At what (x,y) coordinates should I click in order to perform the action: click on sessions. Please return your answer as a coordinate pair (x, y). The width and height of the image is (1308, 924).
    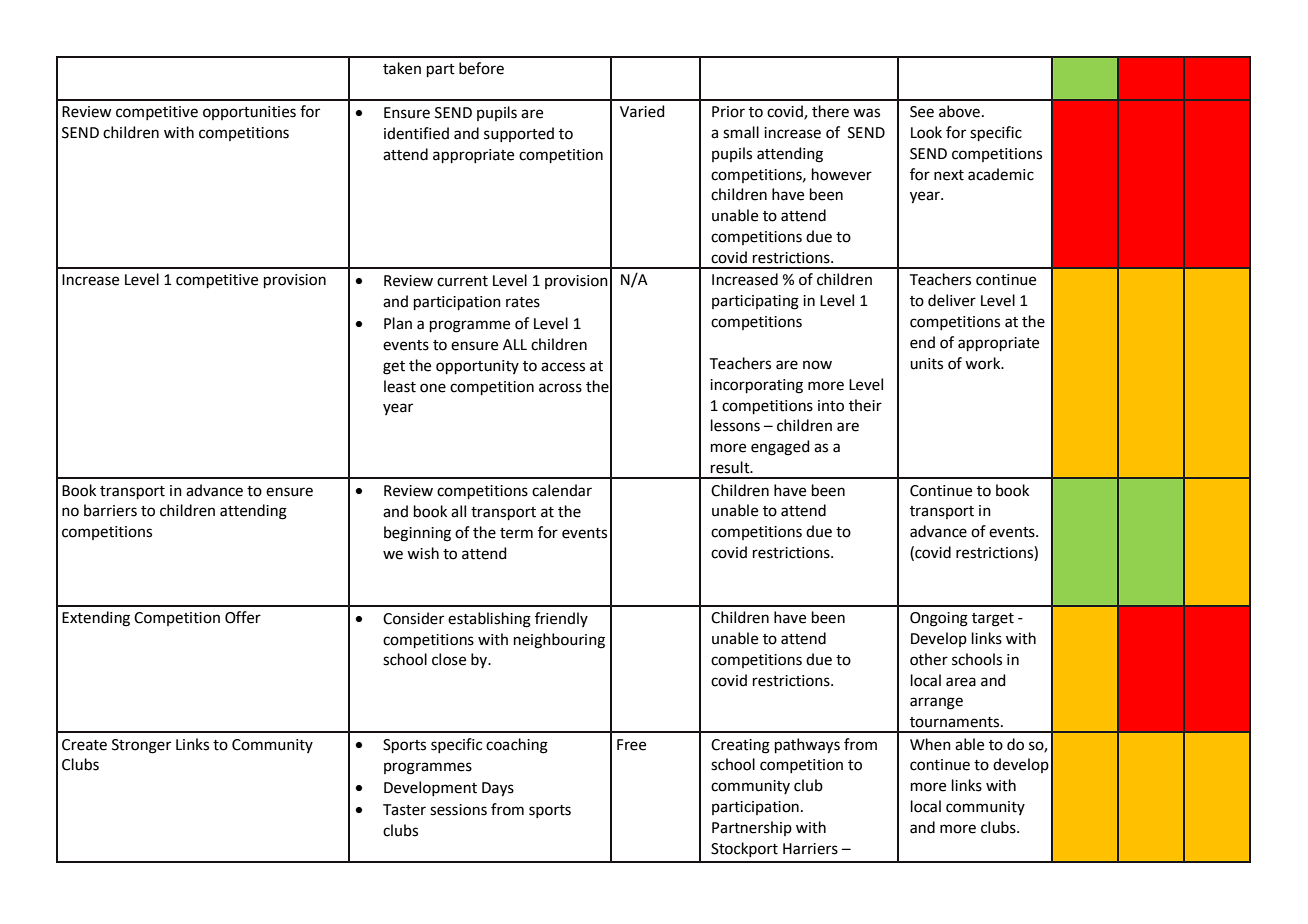
    Looking at the image, I should click on (458, 810).
